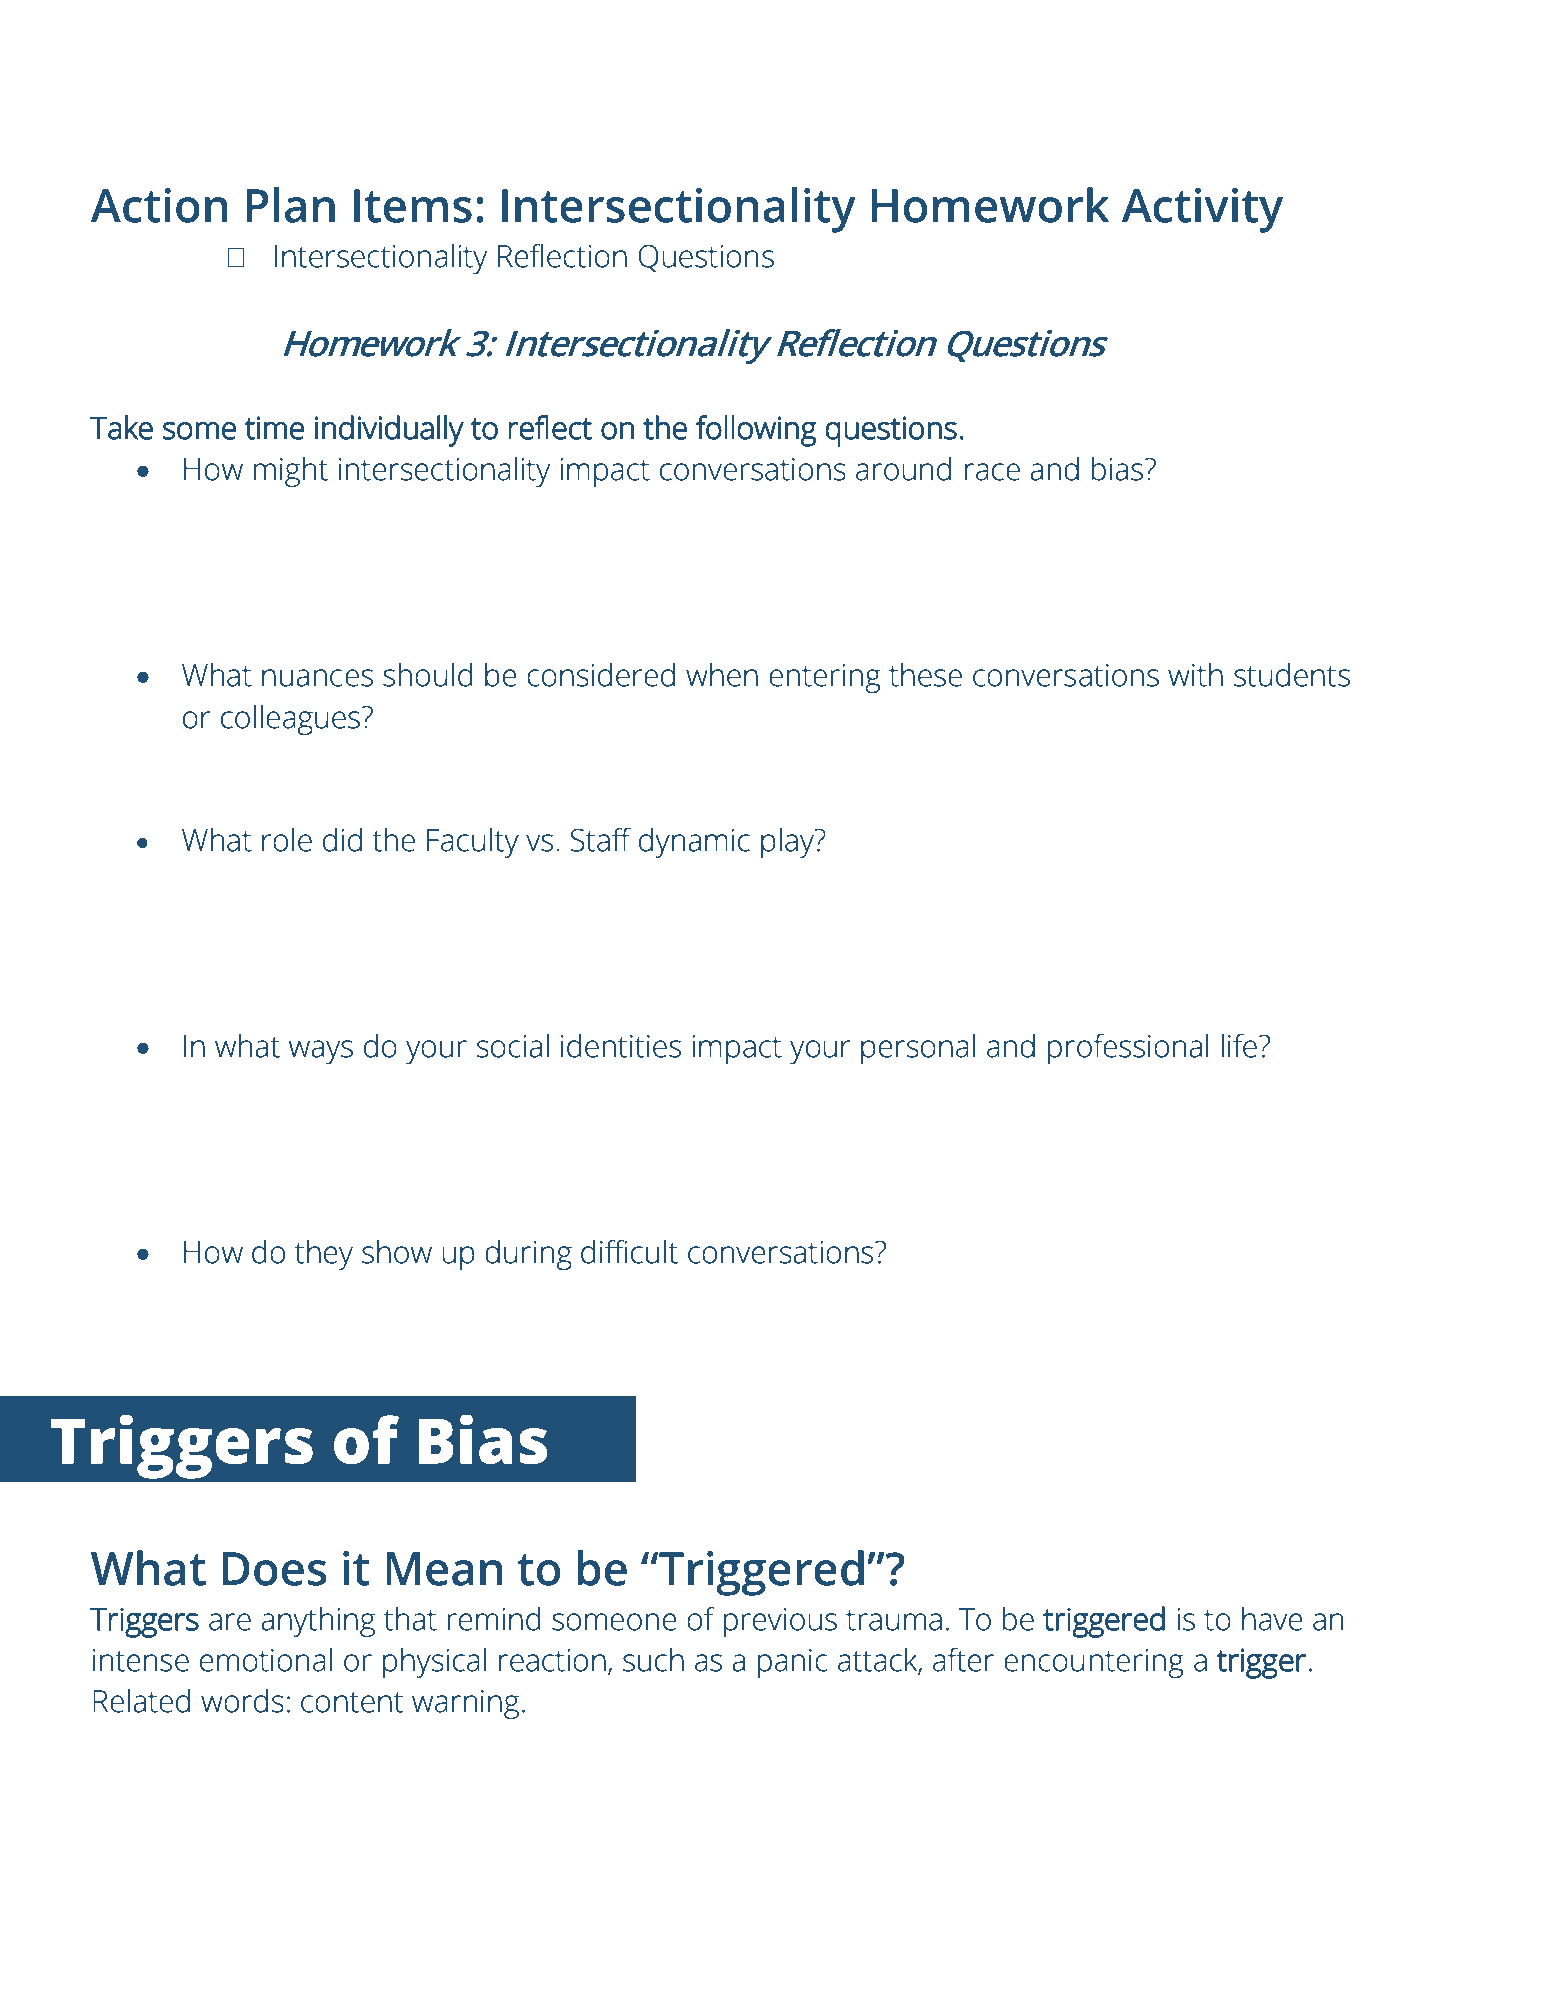 The height and width of the page is (1997, 1543). What do you see at coordinates (756, 431) in the page?
I see `following` at bounding box center [756, 431].
